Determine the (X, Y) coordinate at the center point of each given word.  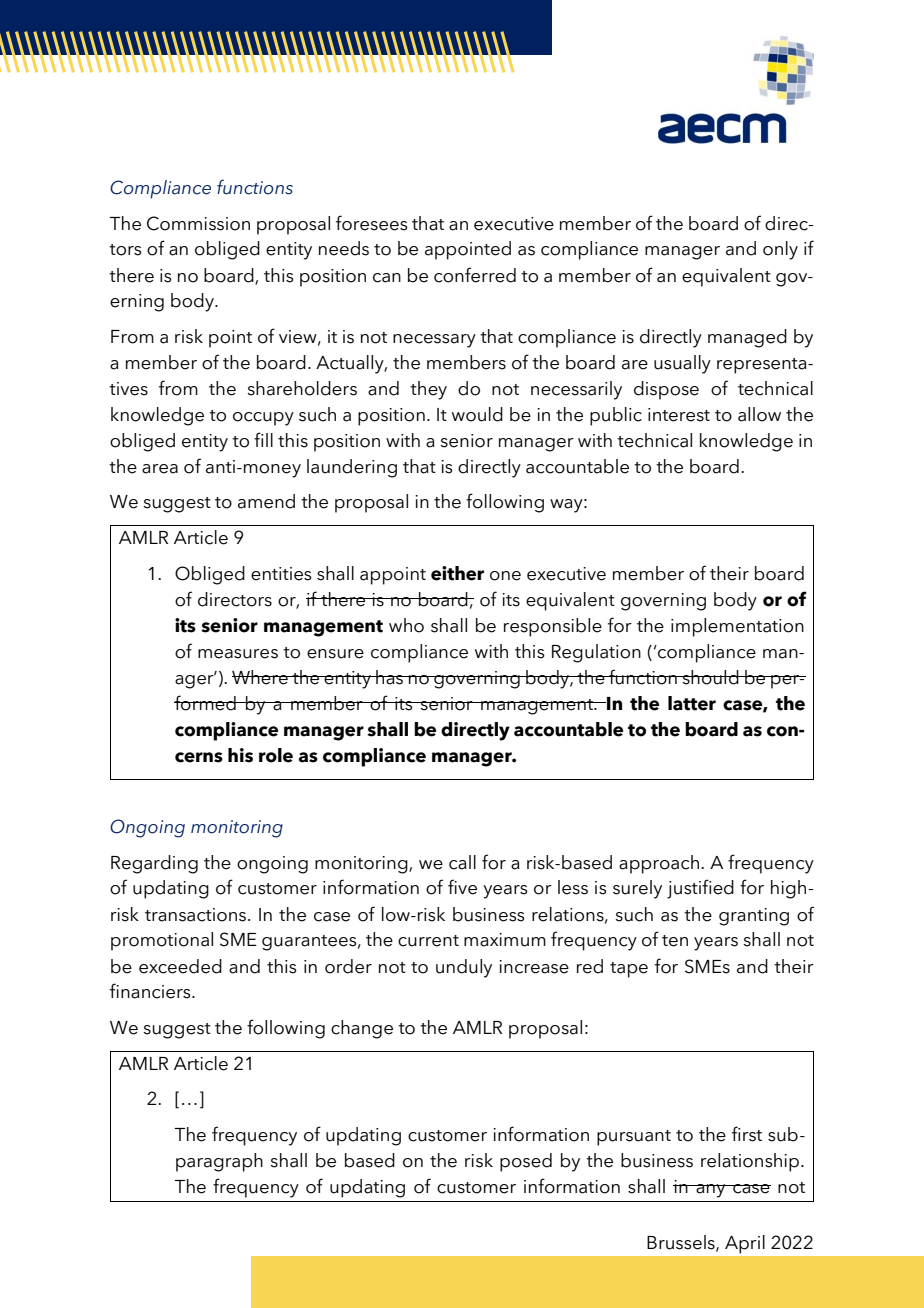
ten (675, 941)
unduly (464, 968)
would (477, 414)
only (780, 250)
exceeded (180, 966)
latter (692, 703)
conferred (475, 275)
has (389, 677)
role (276, 755)
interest (679, 415)
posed (526, 1162)
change (362, 1029)
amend (266, 501)
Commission (198, 223)
